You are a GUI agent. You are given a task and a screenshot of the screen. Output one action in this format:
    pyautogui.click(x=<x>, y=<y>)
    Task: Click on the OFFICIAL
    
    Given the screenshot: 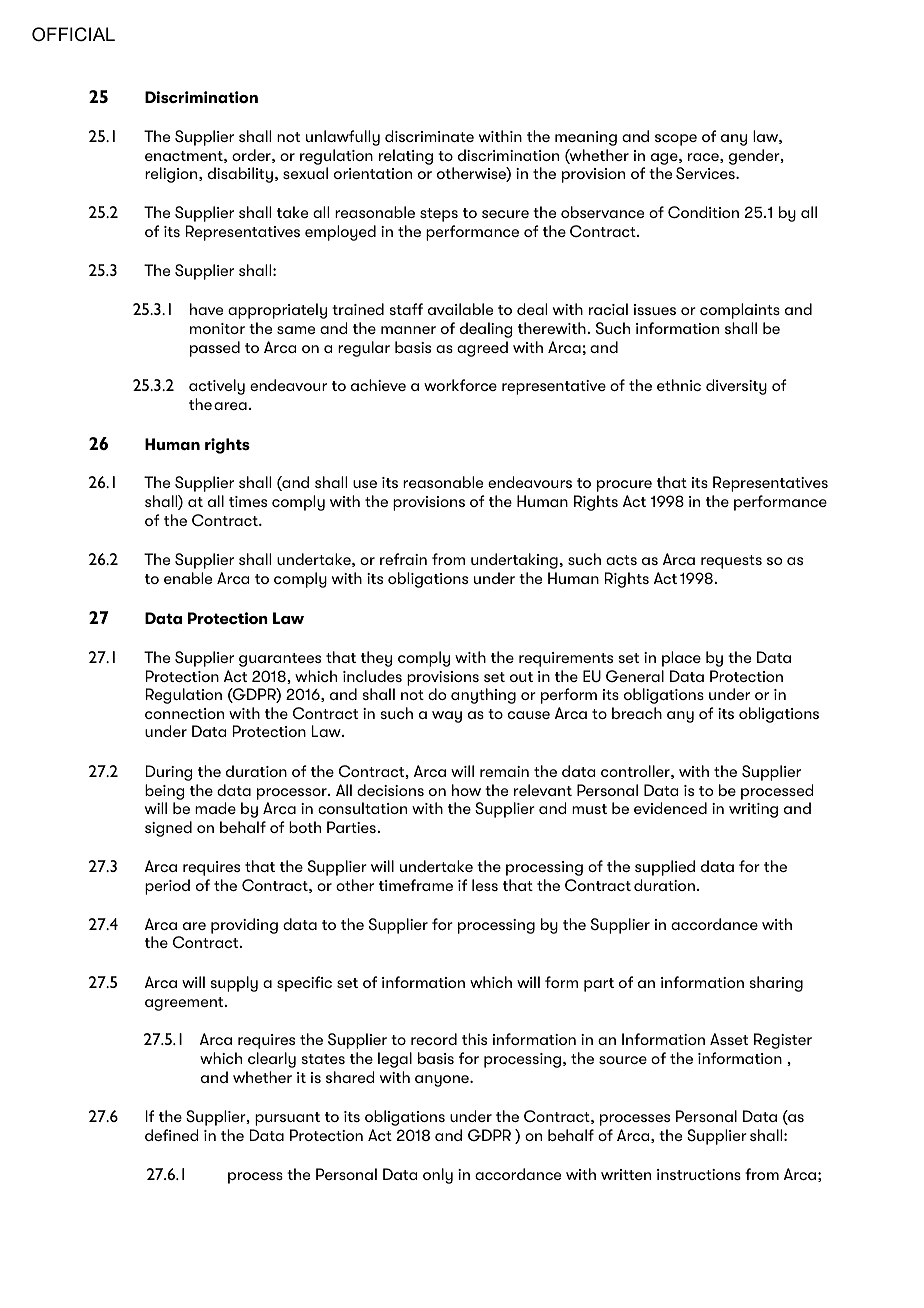 What is the action you would take?
    pyautogui.click(x=73, y=34)
